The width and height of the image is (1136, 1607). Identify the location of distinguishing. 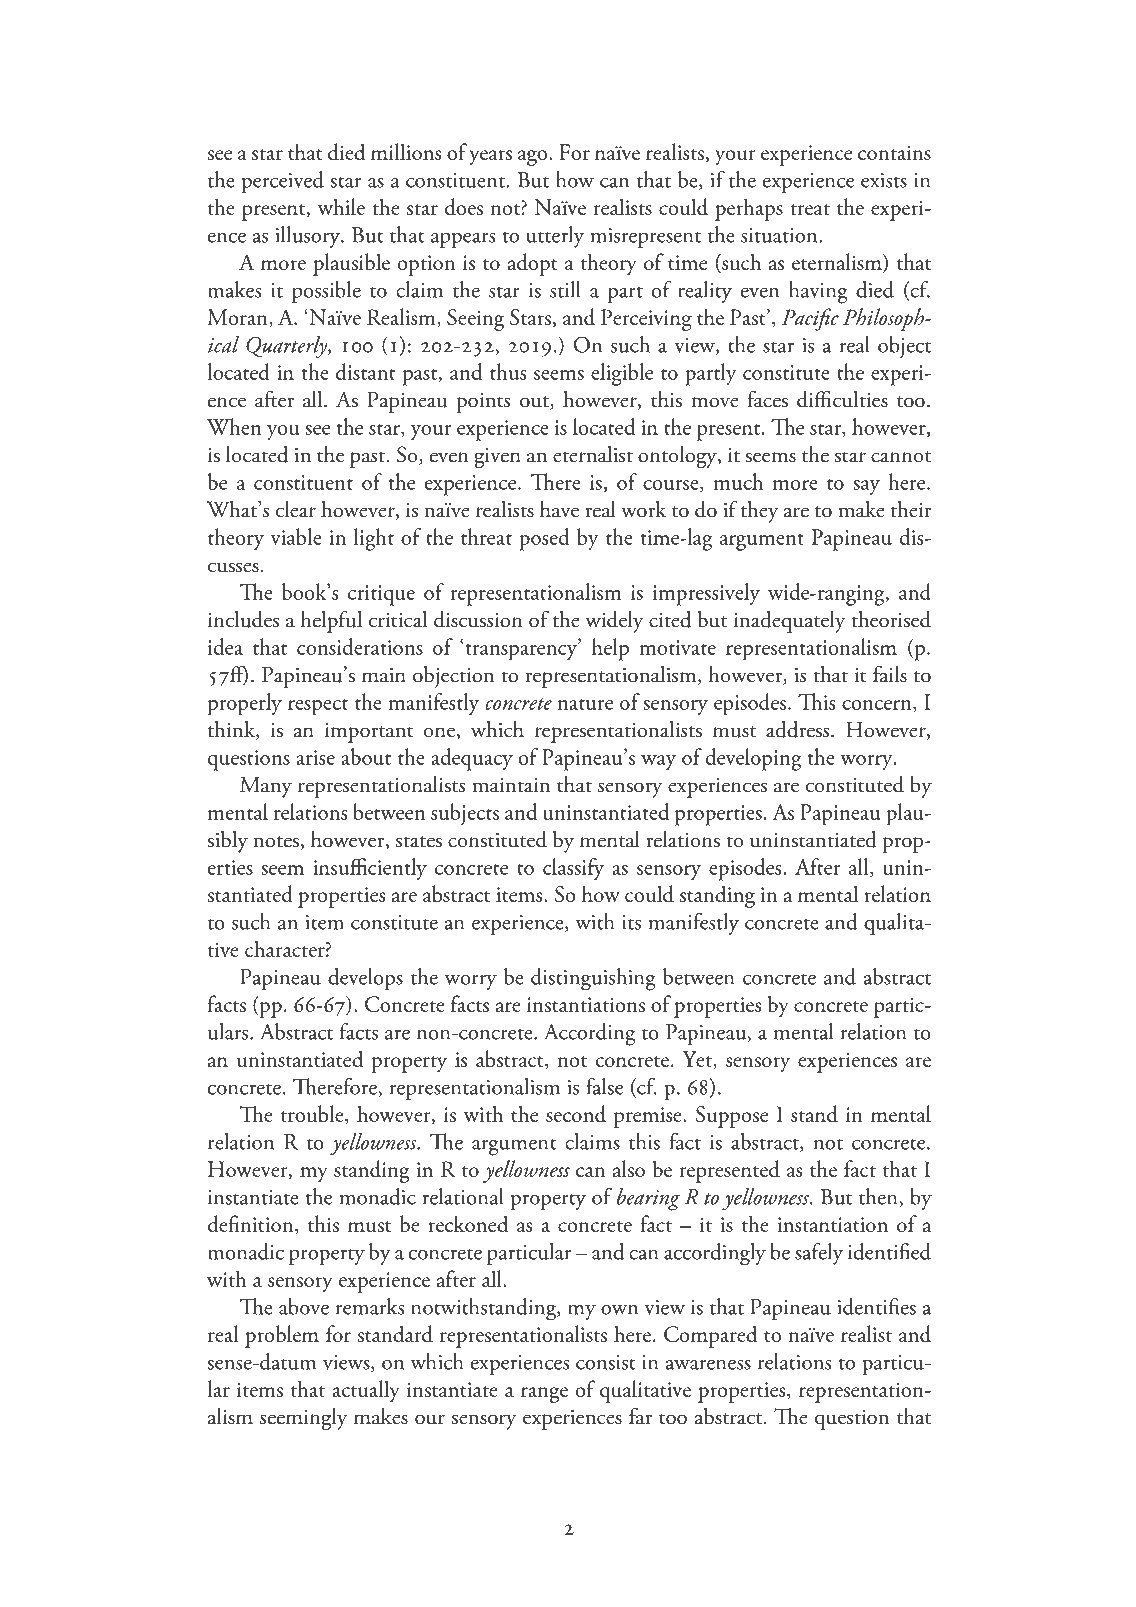
(593, 979).
